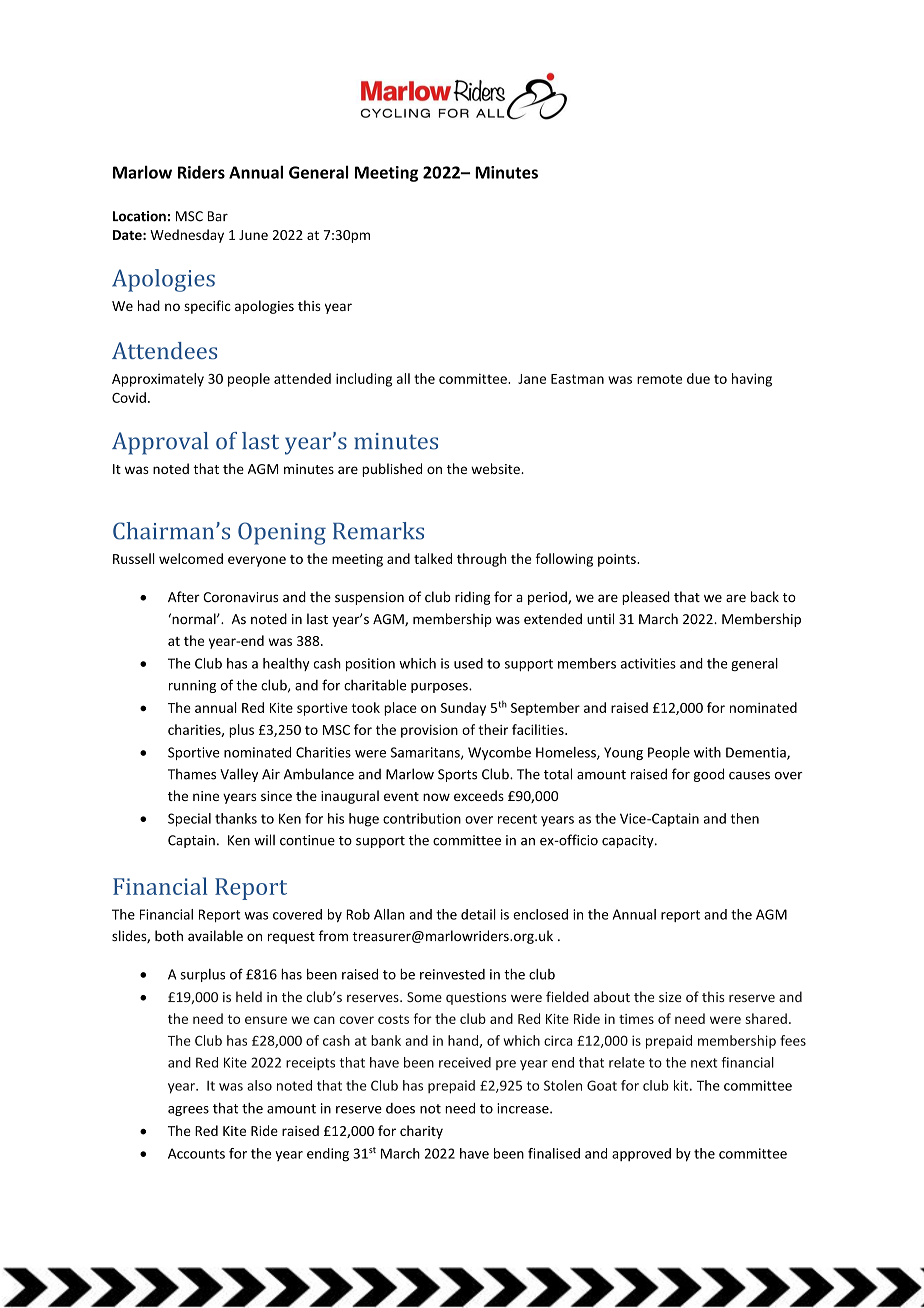 This image has width=924, height=1308. Describe the element at coordinates (440, 688) in the image. I see `purposes` at that location.
